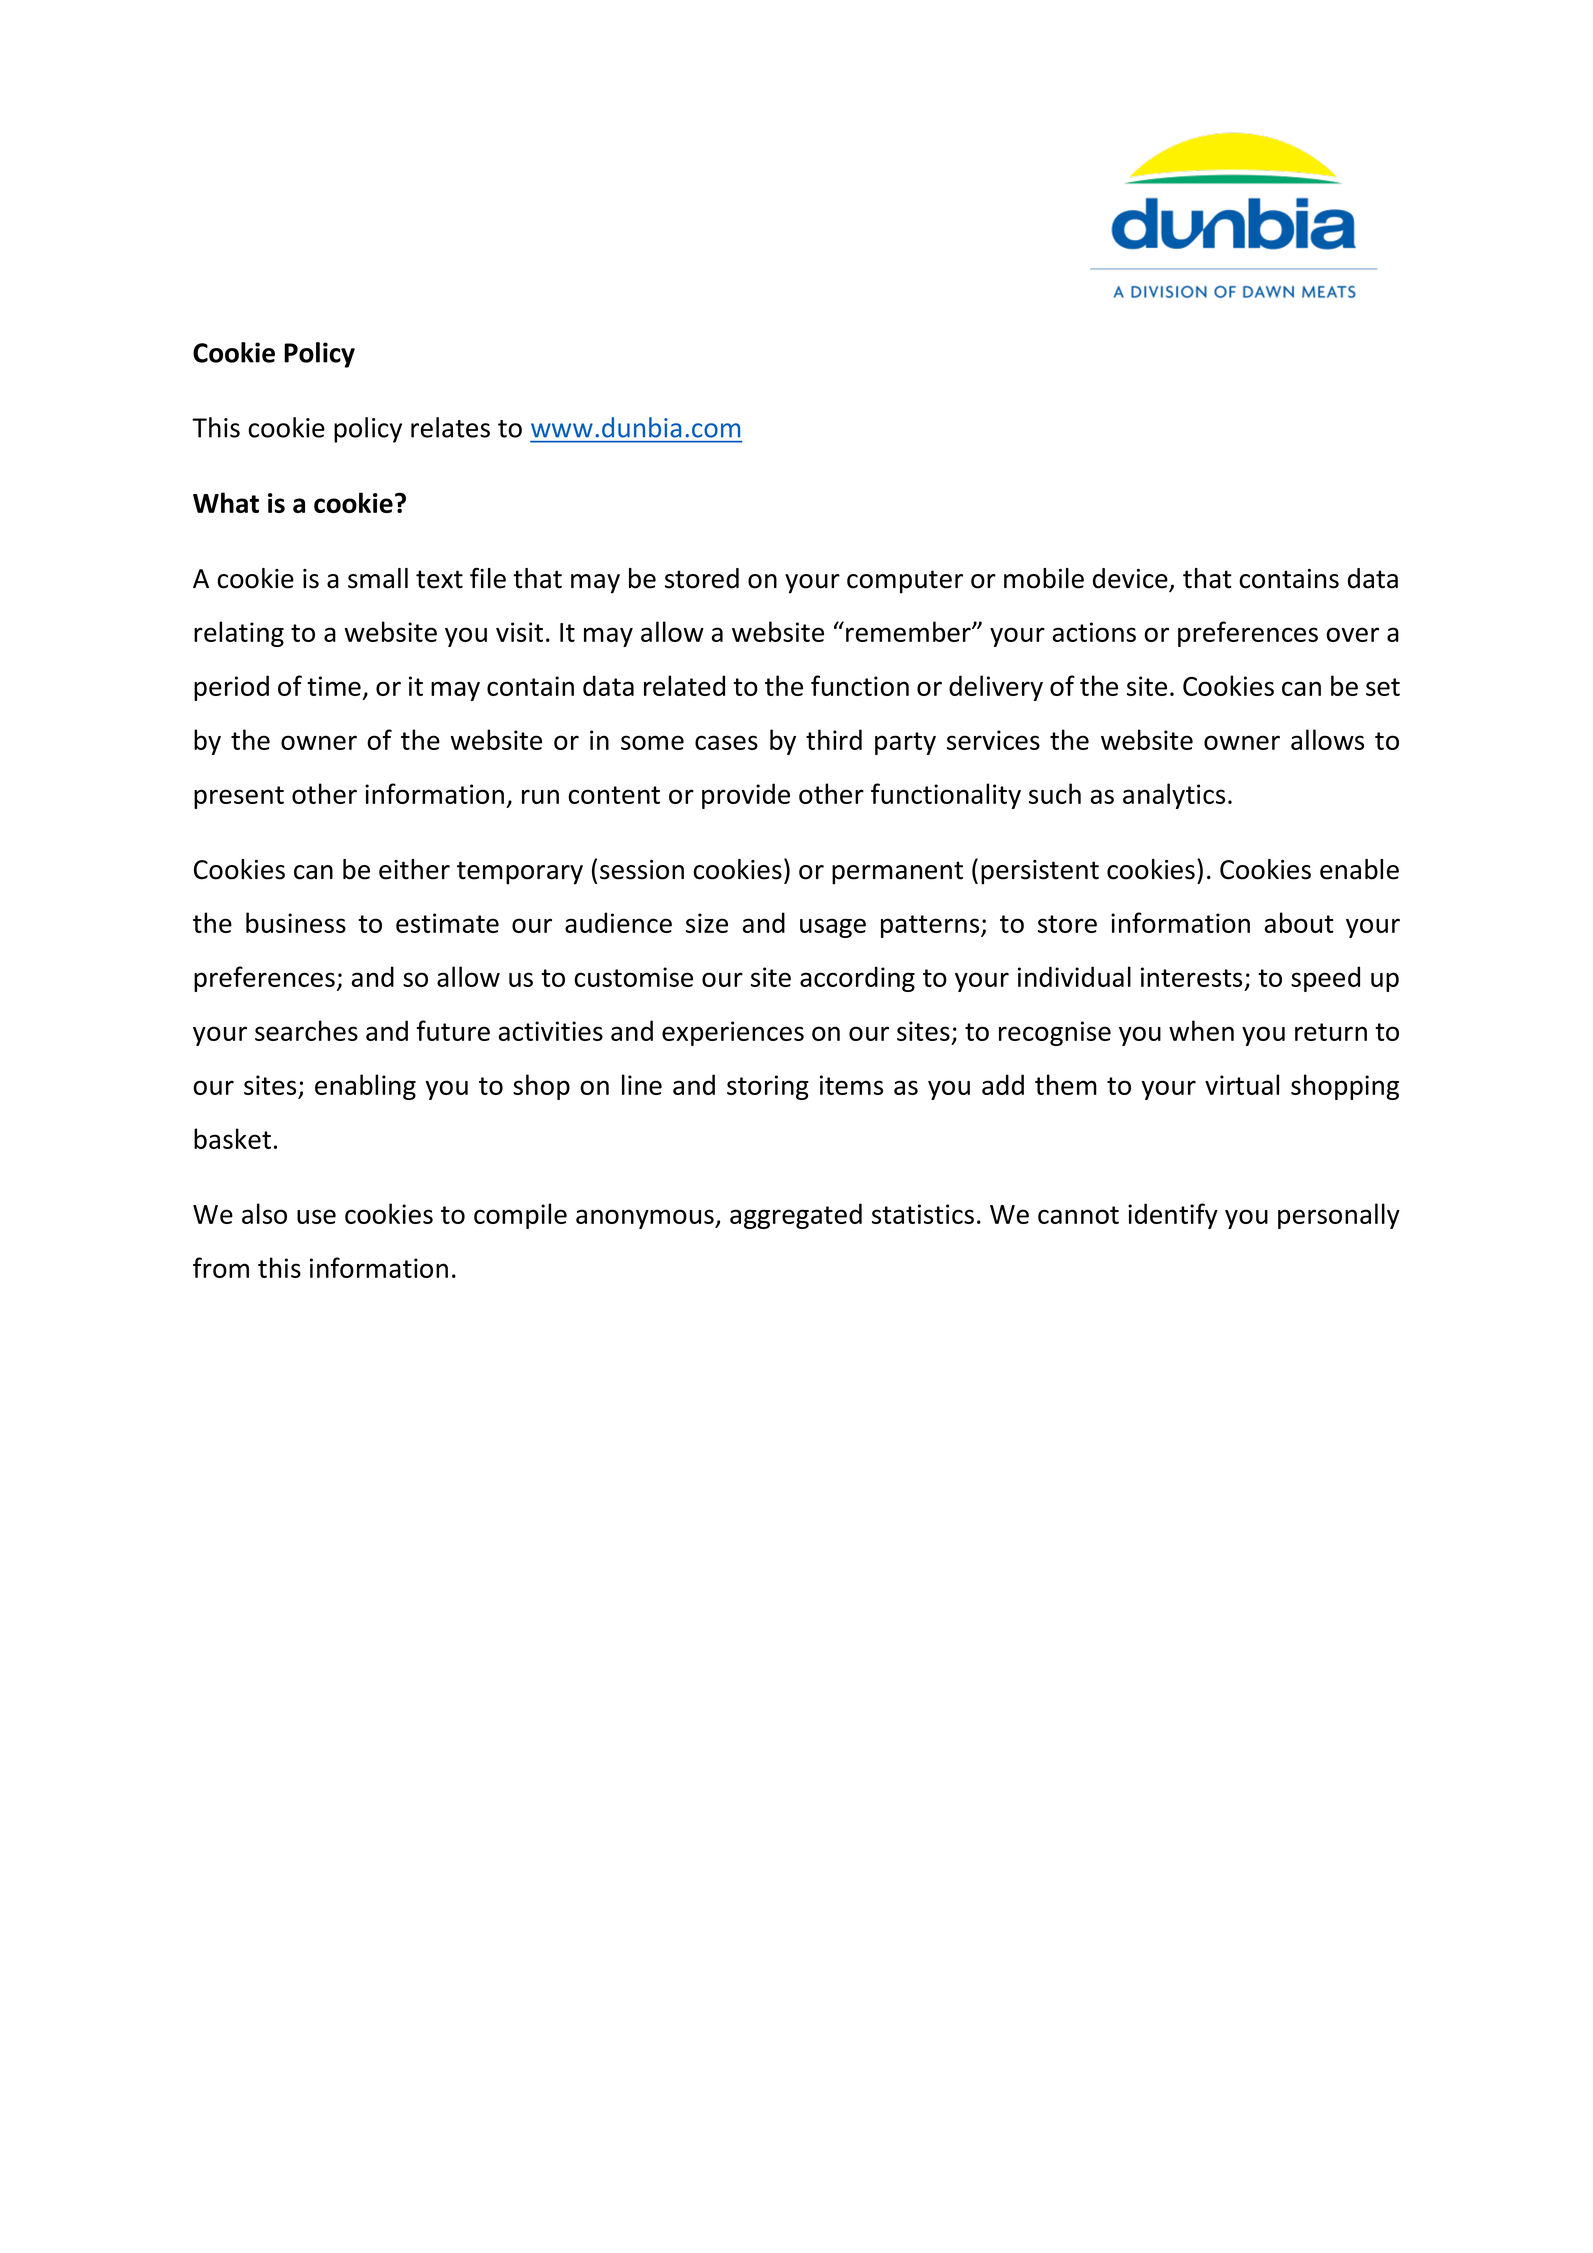  What do you see at coordinates (905, 582) in the screenshot?
I see `computer` at bounding box center [905, 582].
